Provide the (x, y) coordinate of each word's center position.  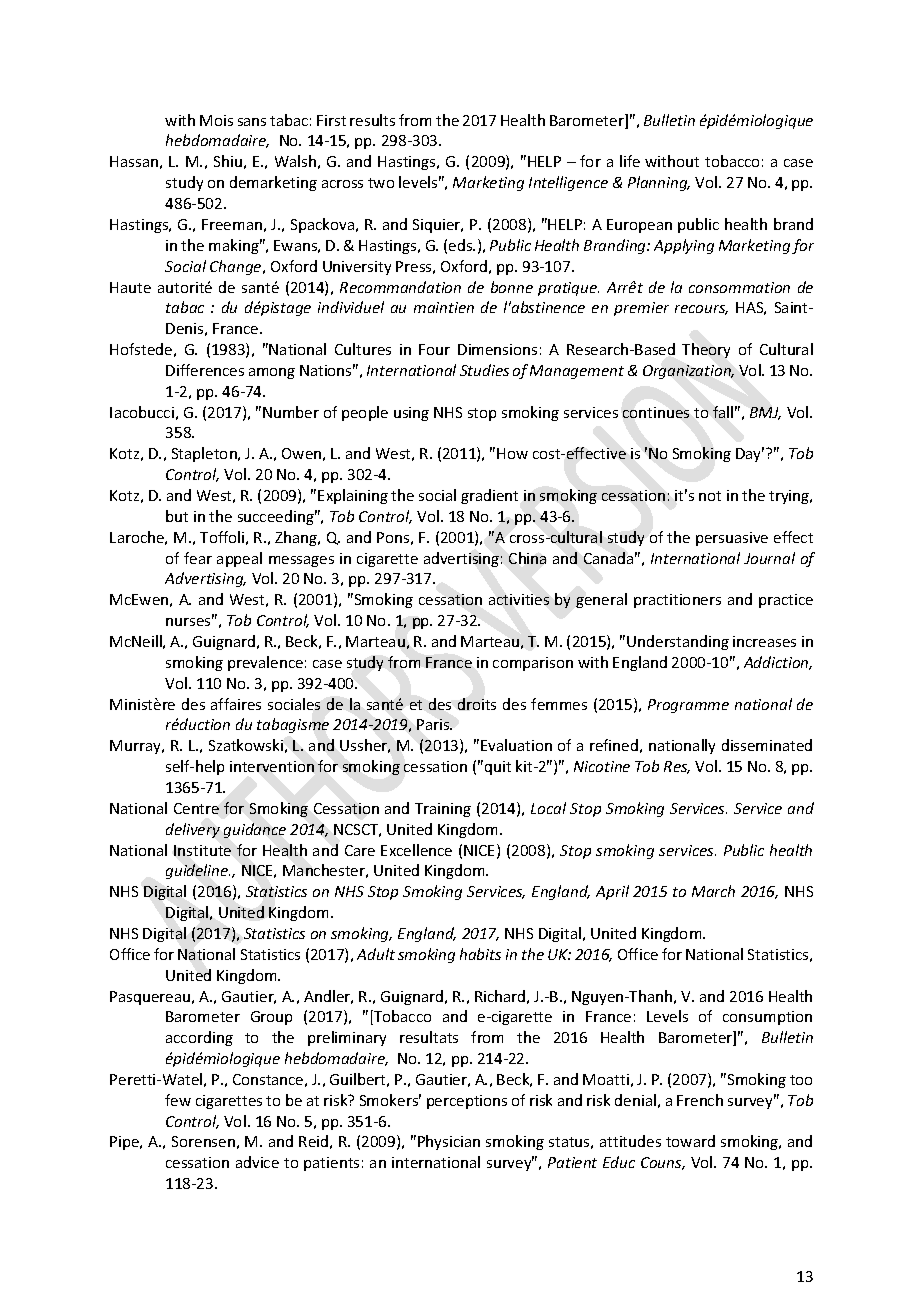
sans (252, 122)
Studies (484, 370)
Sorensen (203, 1141)
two (381, 183)
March (713, 891)
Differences (205, 370)
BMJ (765, 413)
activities (519, 599)
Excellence (416, 850)
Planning (659, 183)
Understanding (678, 642)
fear (198, 558)
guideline (198, 871)
